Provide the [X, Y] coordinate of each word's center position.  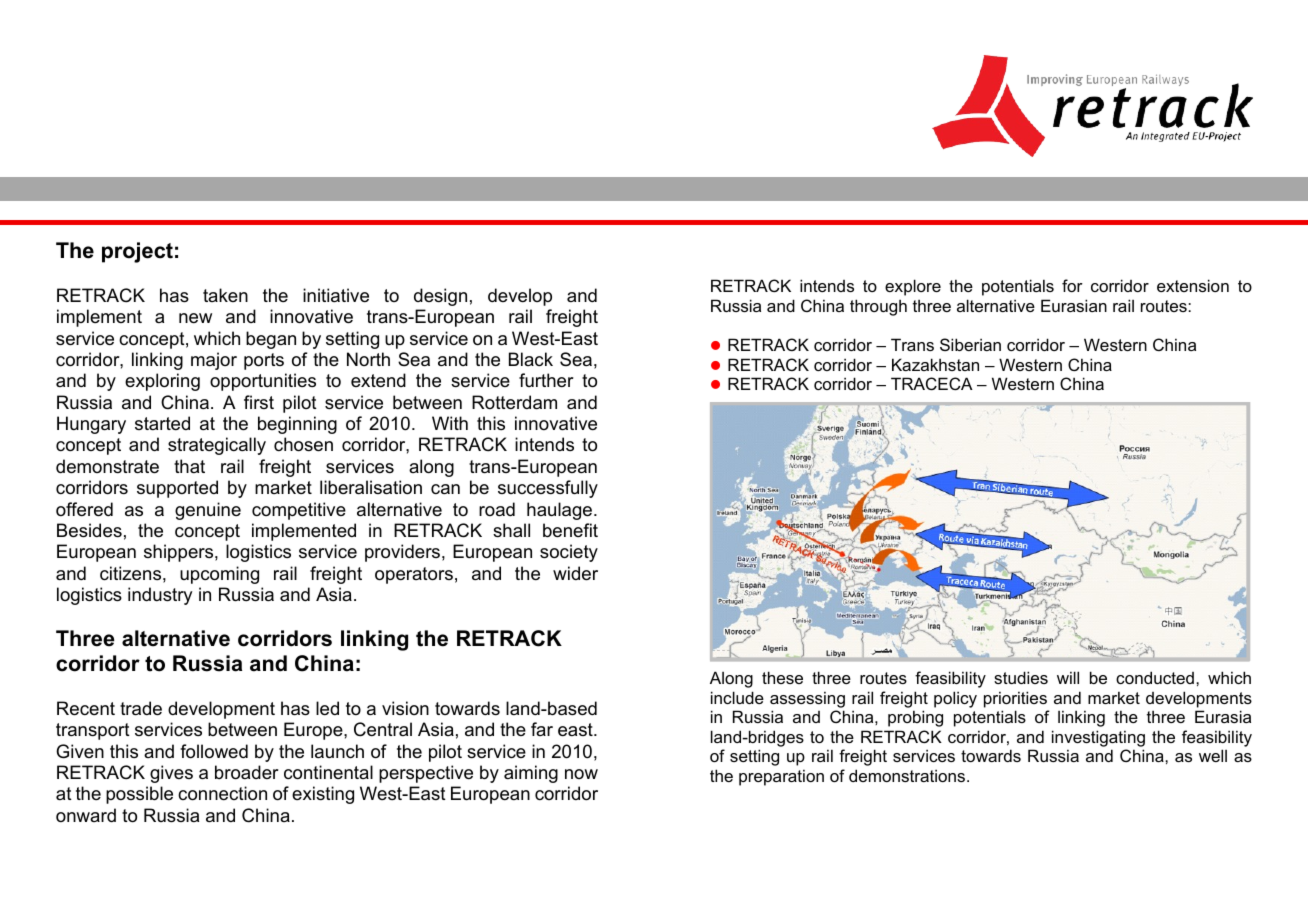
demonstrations [908, 775]
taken [225, 295]
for [1072, 285]
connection [222, 793]
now [581, 774]
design [440, 297]
